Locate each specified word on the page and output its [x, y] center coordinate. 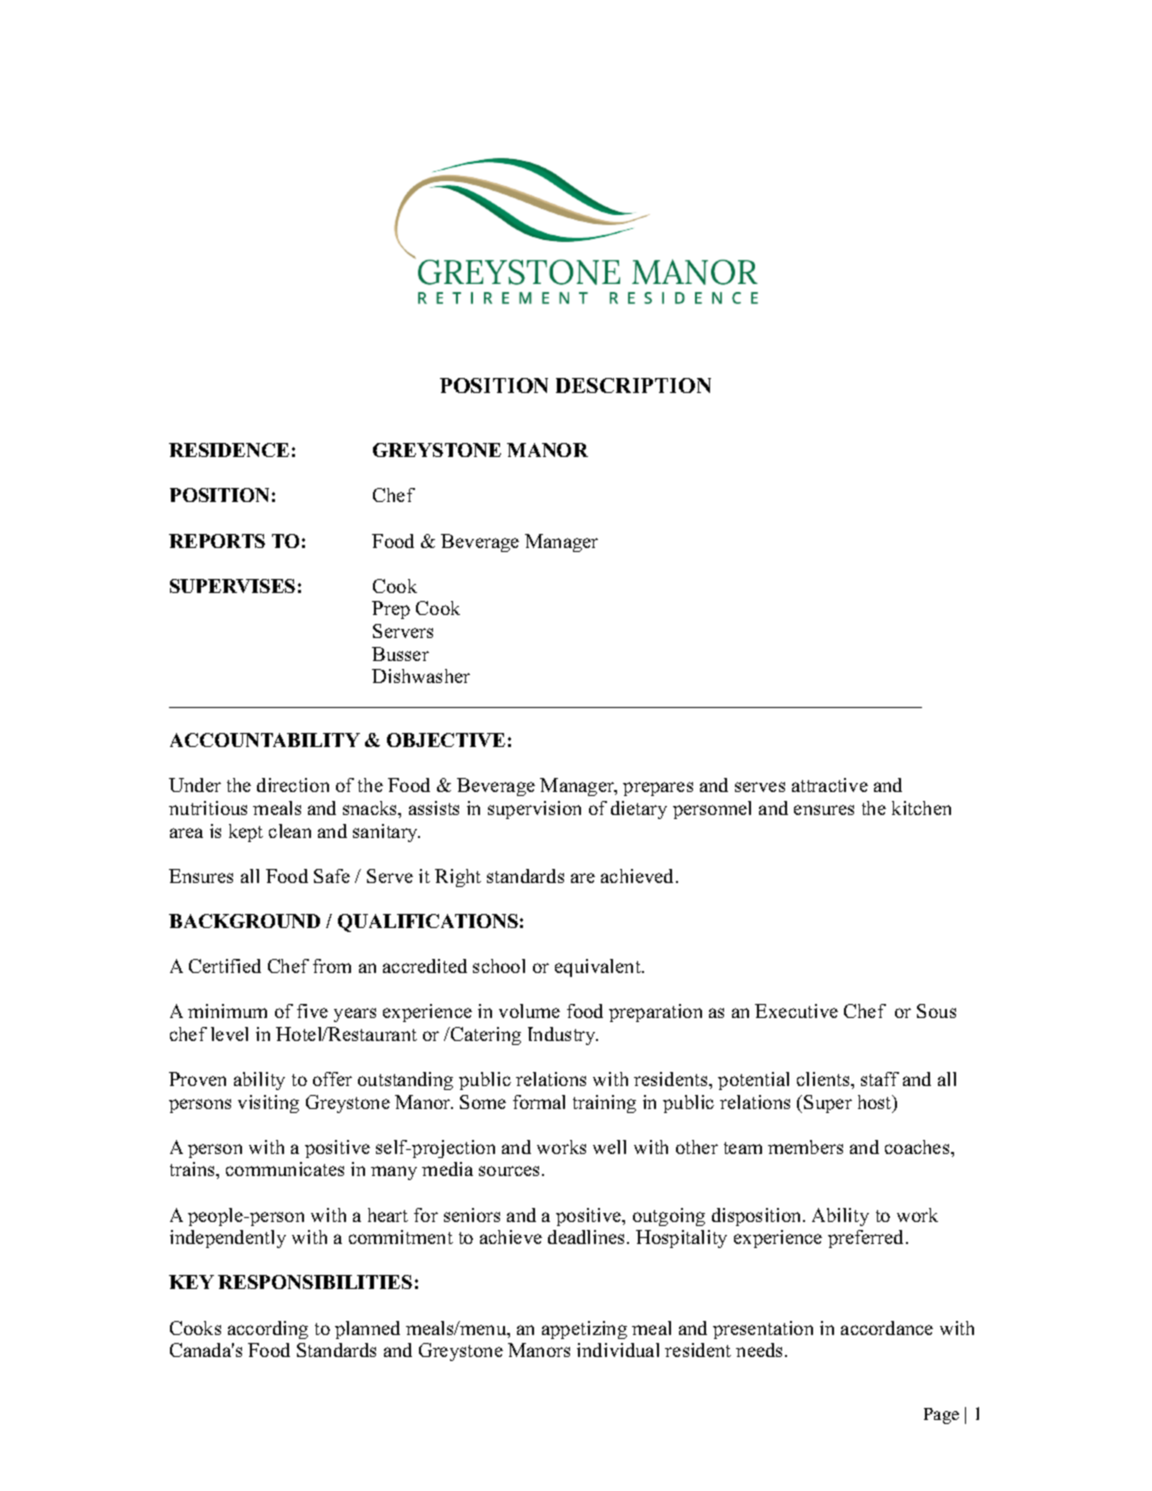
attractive [830, 785]
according [268, 1330]
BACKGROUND [244, 921]
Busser [400, 654]
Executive [796, 1011]
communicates [285, 1169]
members [805, 1147]
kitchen [921, 808]
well [609, 1147]
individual [618, 1350]
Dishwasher [421, 676]
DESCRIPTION [633, 385]
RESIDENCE [229, 450]
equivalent [599, 968]
